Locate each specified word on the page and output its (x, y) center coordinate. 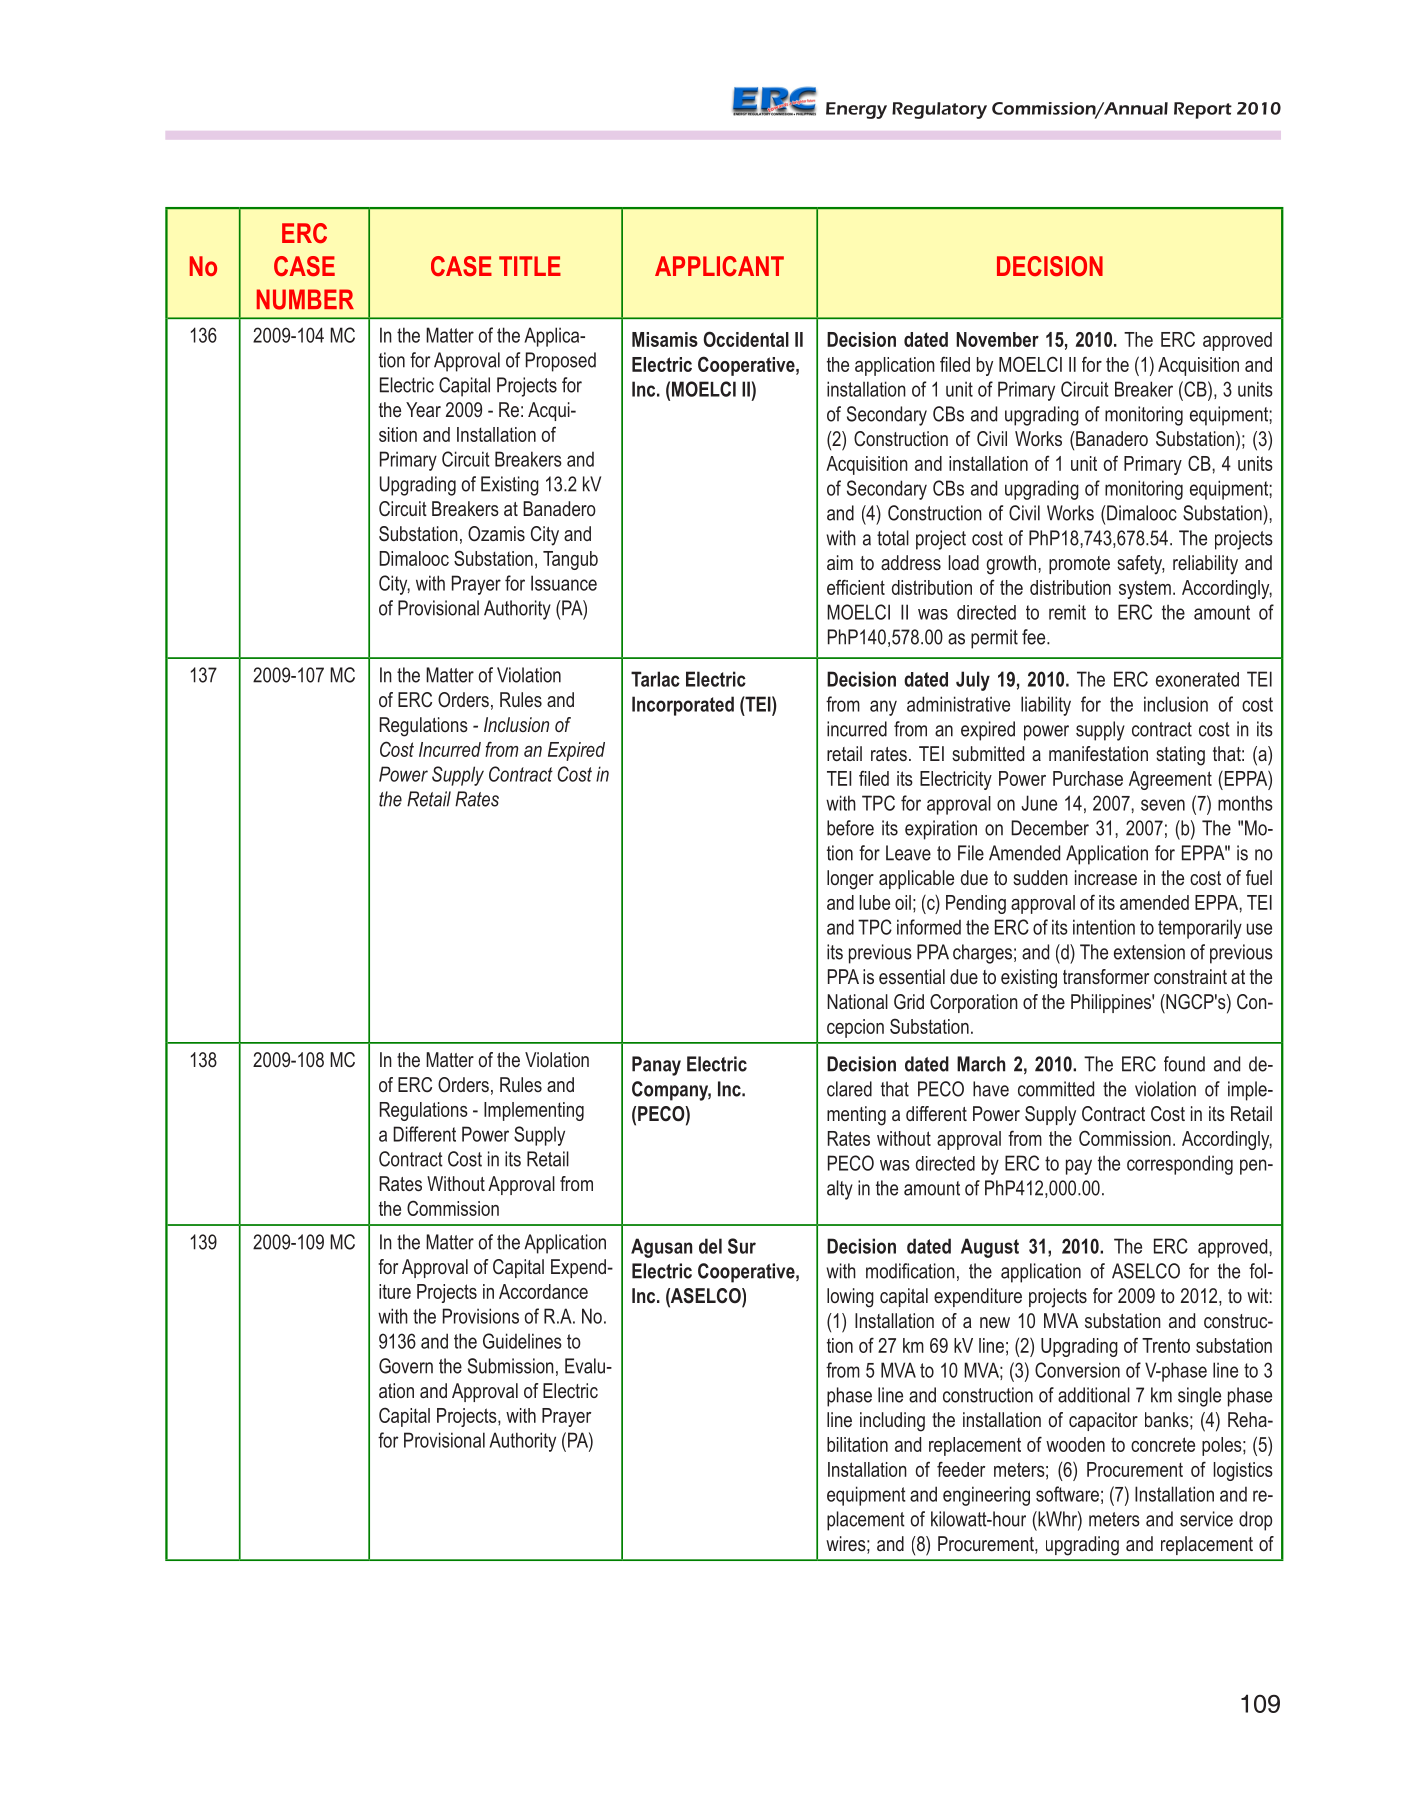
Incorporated (683, 706)
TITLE (530, 266)
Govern (406, 1366)
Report (1203, 110)
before (850, 828)
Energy (856, 110)
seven (1163, 805)
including (892, 1422)
